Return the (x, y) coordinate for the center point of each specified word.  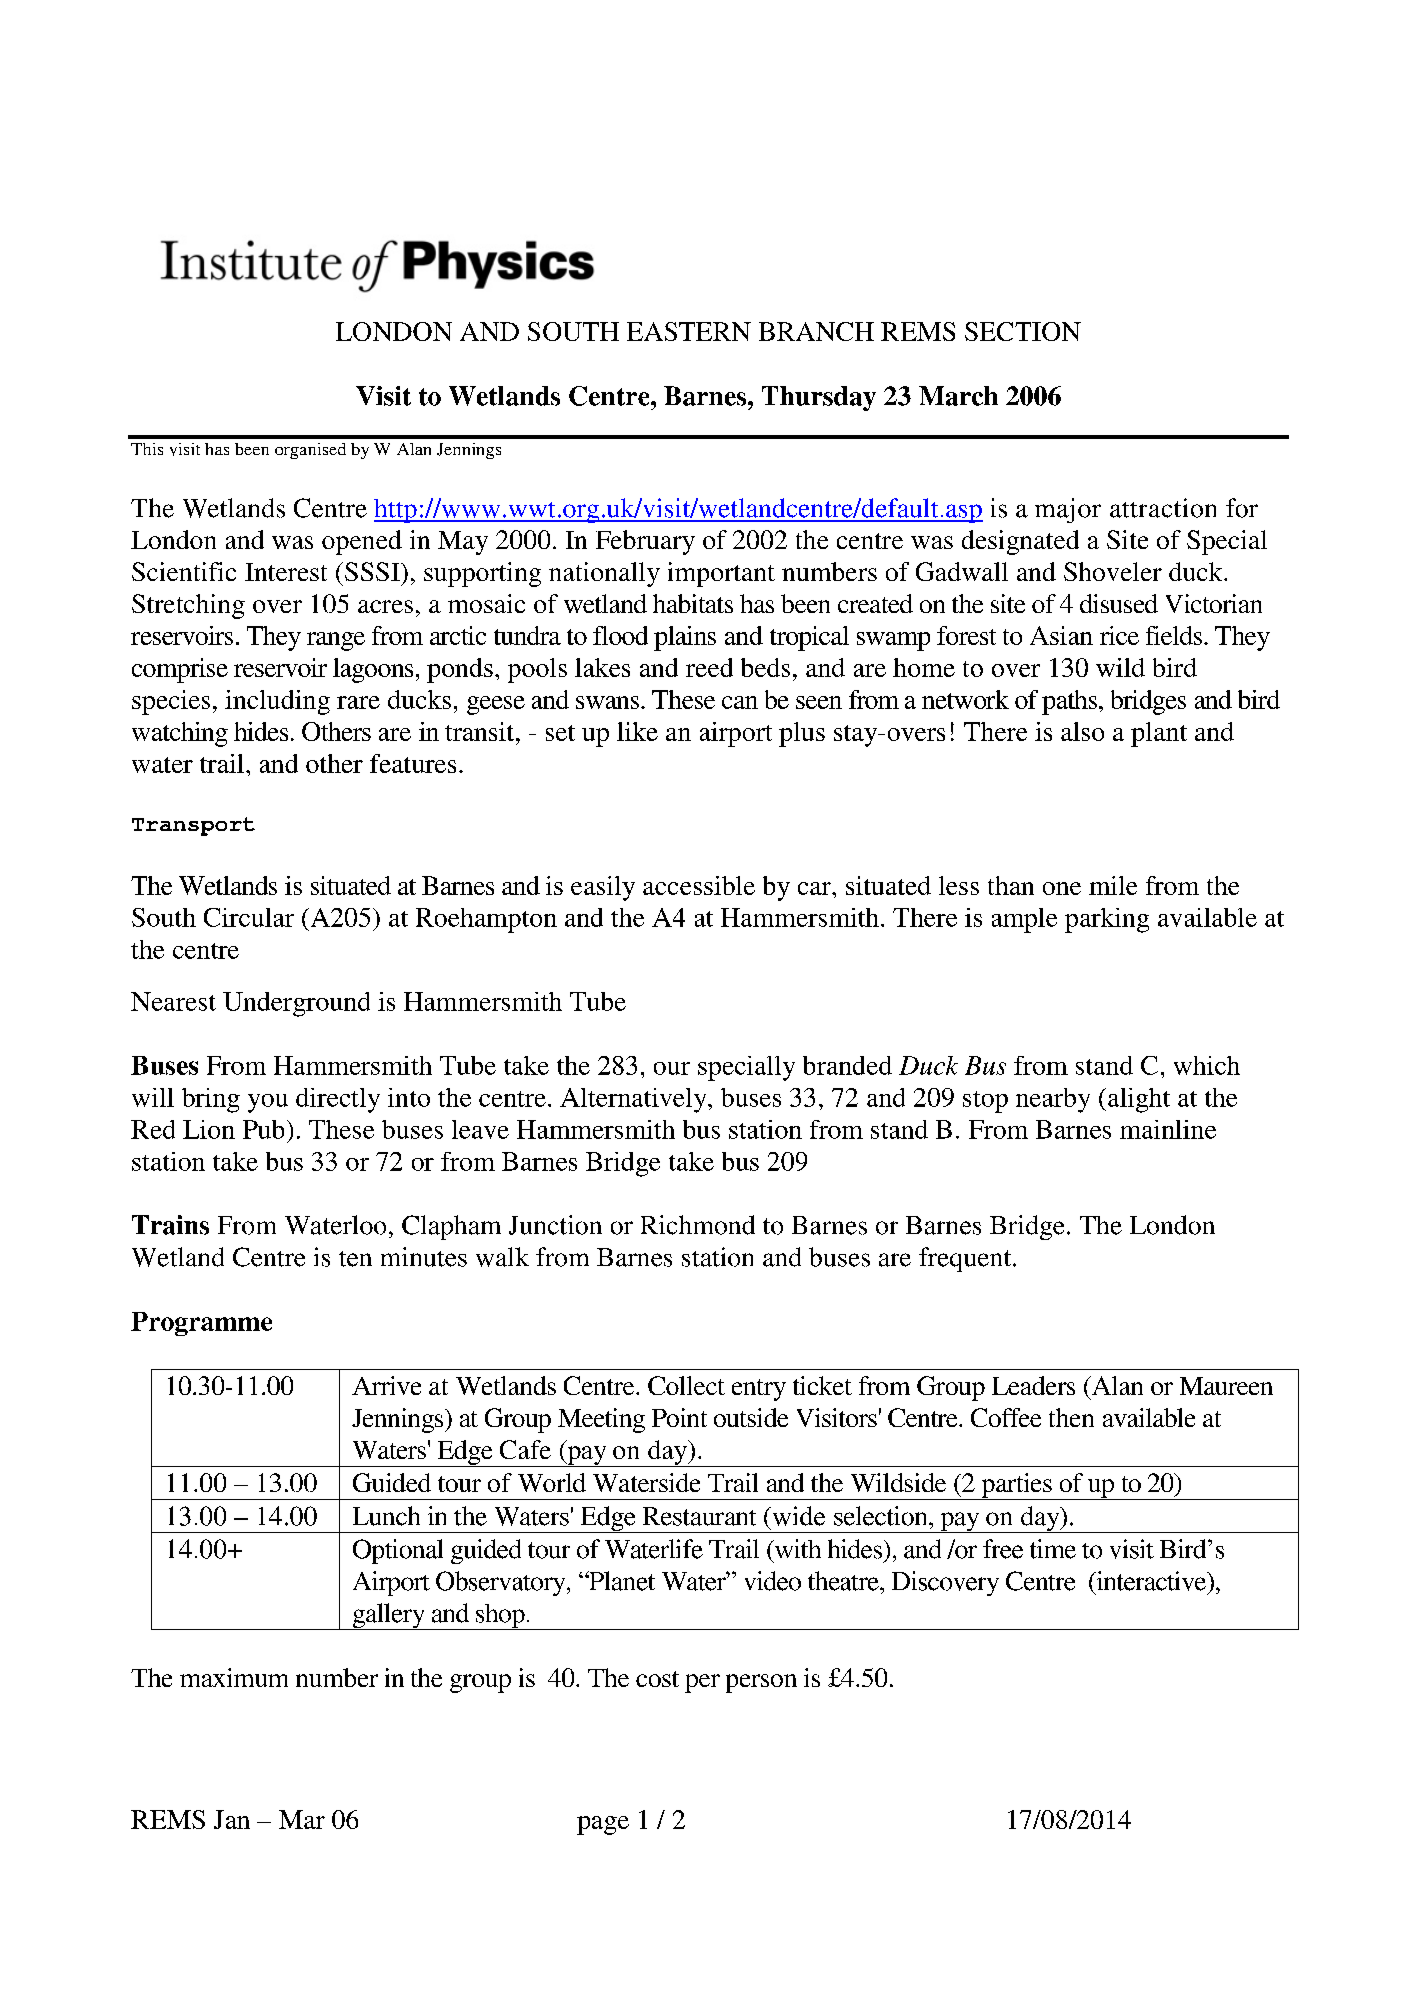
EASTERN (689, 331)
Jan (232, 1819)
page (603, 1825)
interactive (1151, 1581)
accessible (699, 885)
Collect (686, 1385)
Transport (193, 826)
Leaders (1033, 1385)
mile (1113, 885)
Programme (201, 1324)
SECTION (1023, 331)
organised (310, 451)
